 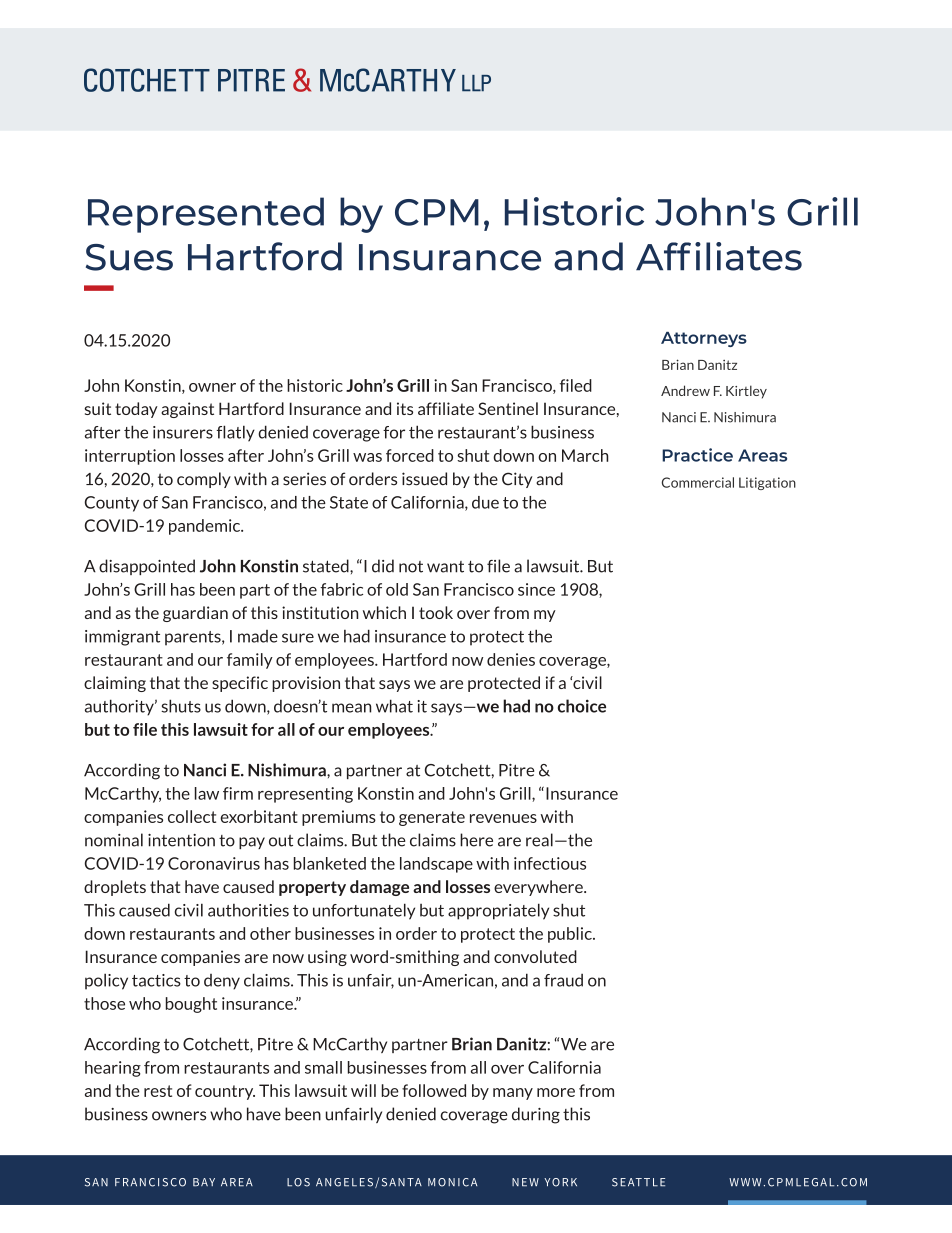 What do you see at coordinates (405, 408) in the page?
I see `its` at bounding box center [405, 408].
